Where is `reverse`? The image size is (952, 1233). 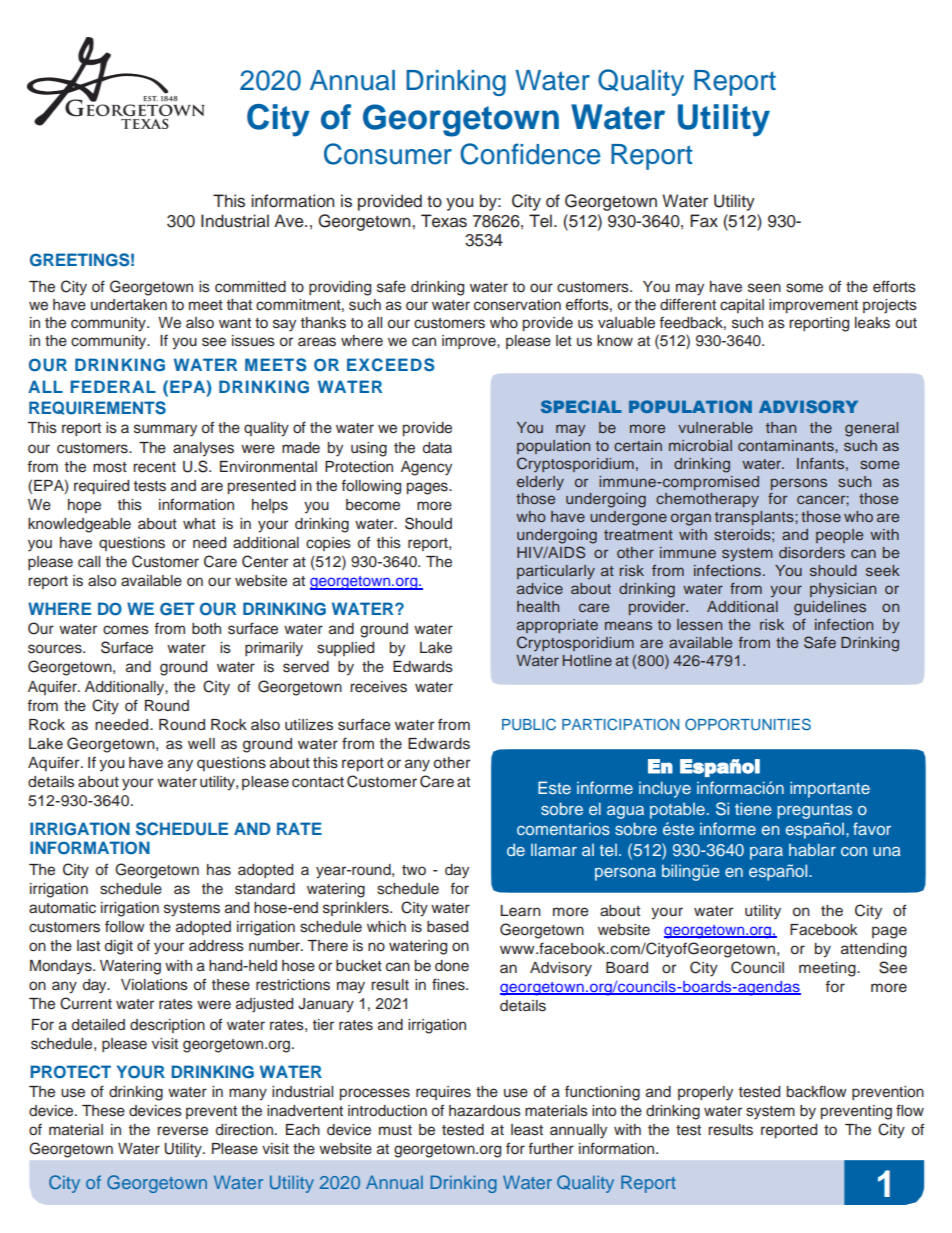 reverse is located at coordinates (182, 1131).
